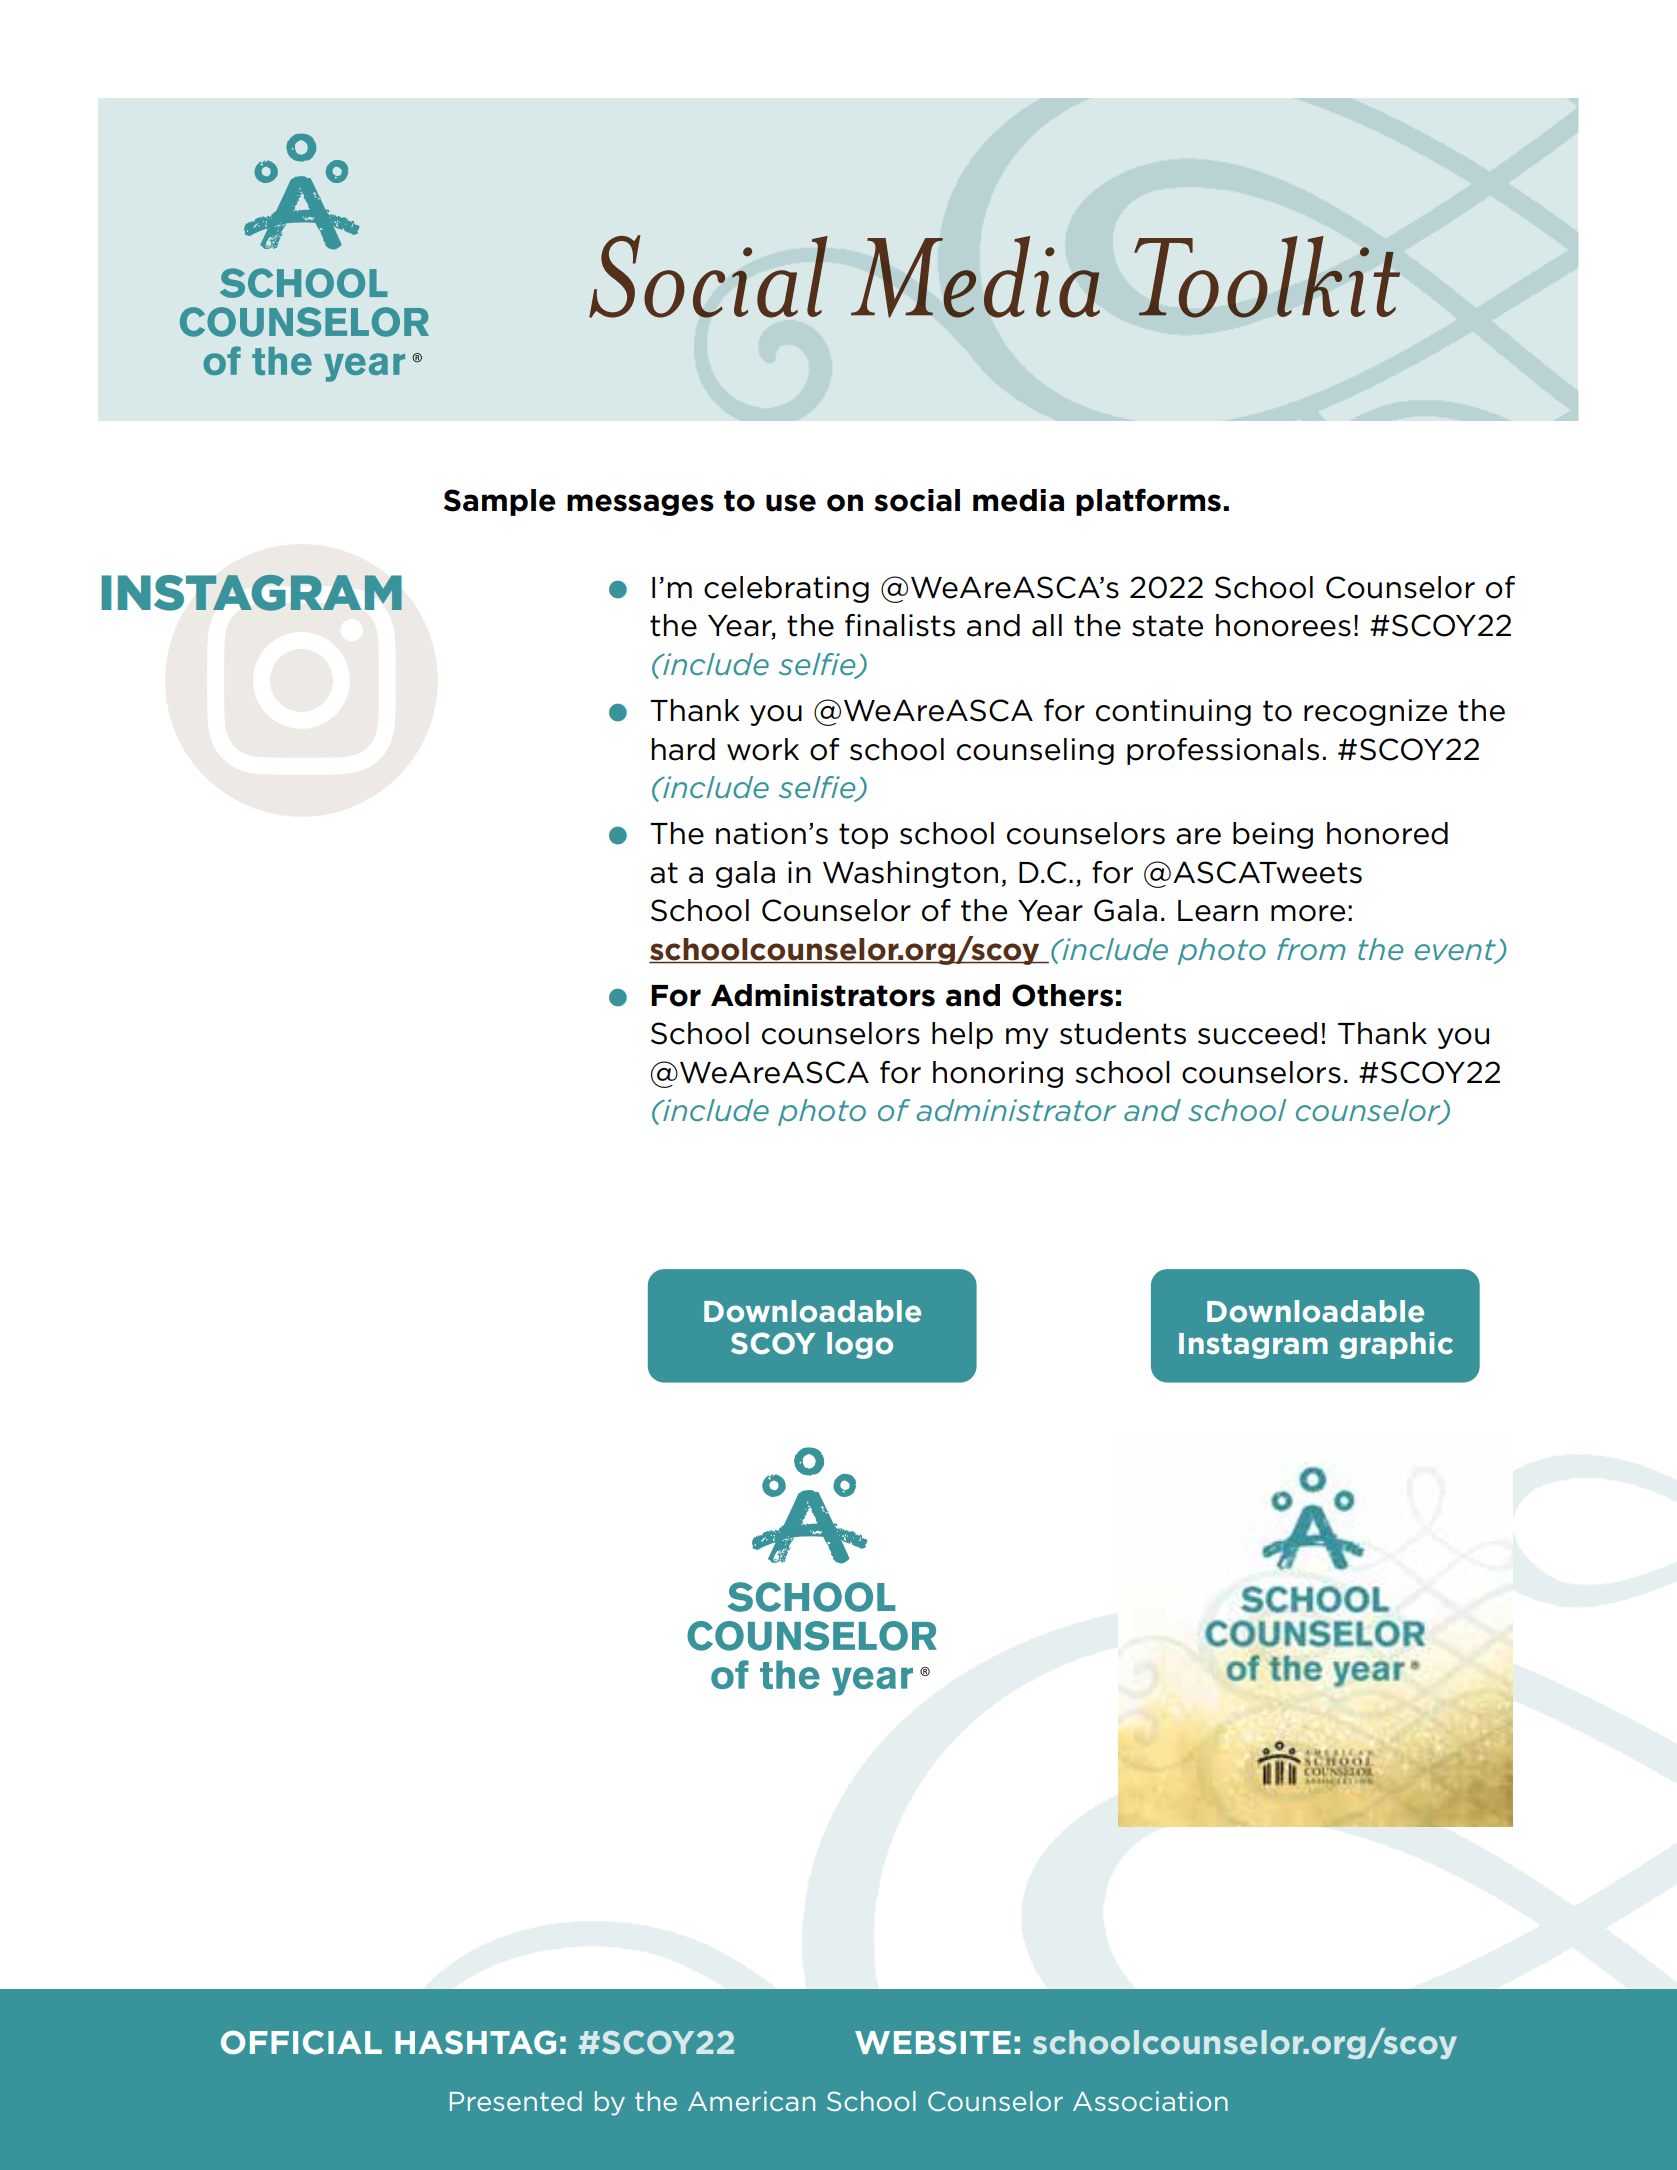  Describe the element at coordinates (683, 749) in the image. I see `hard` at that location.
